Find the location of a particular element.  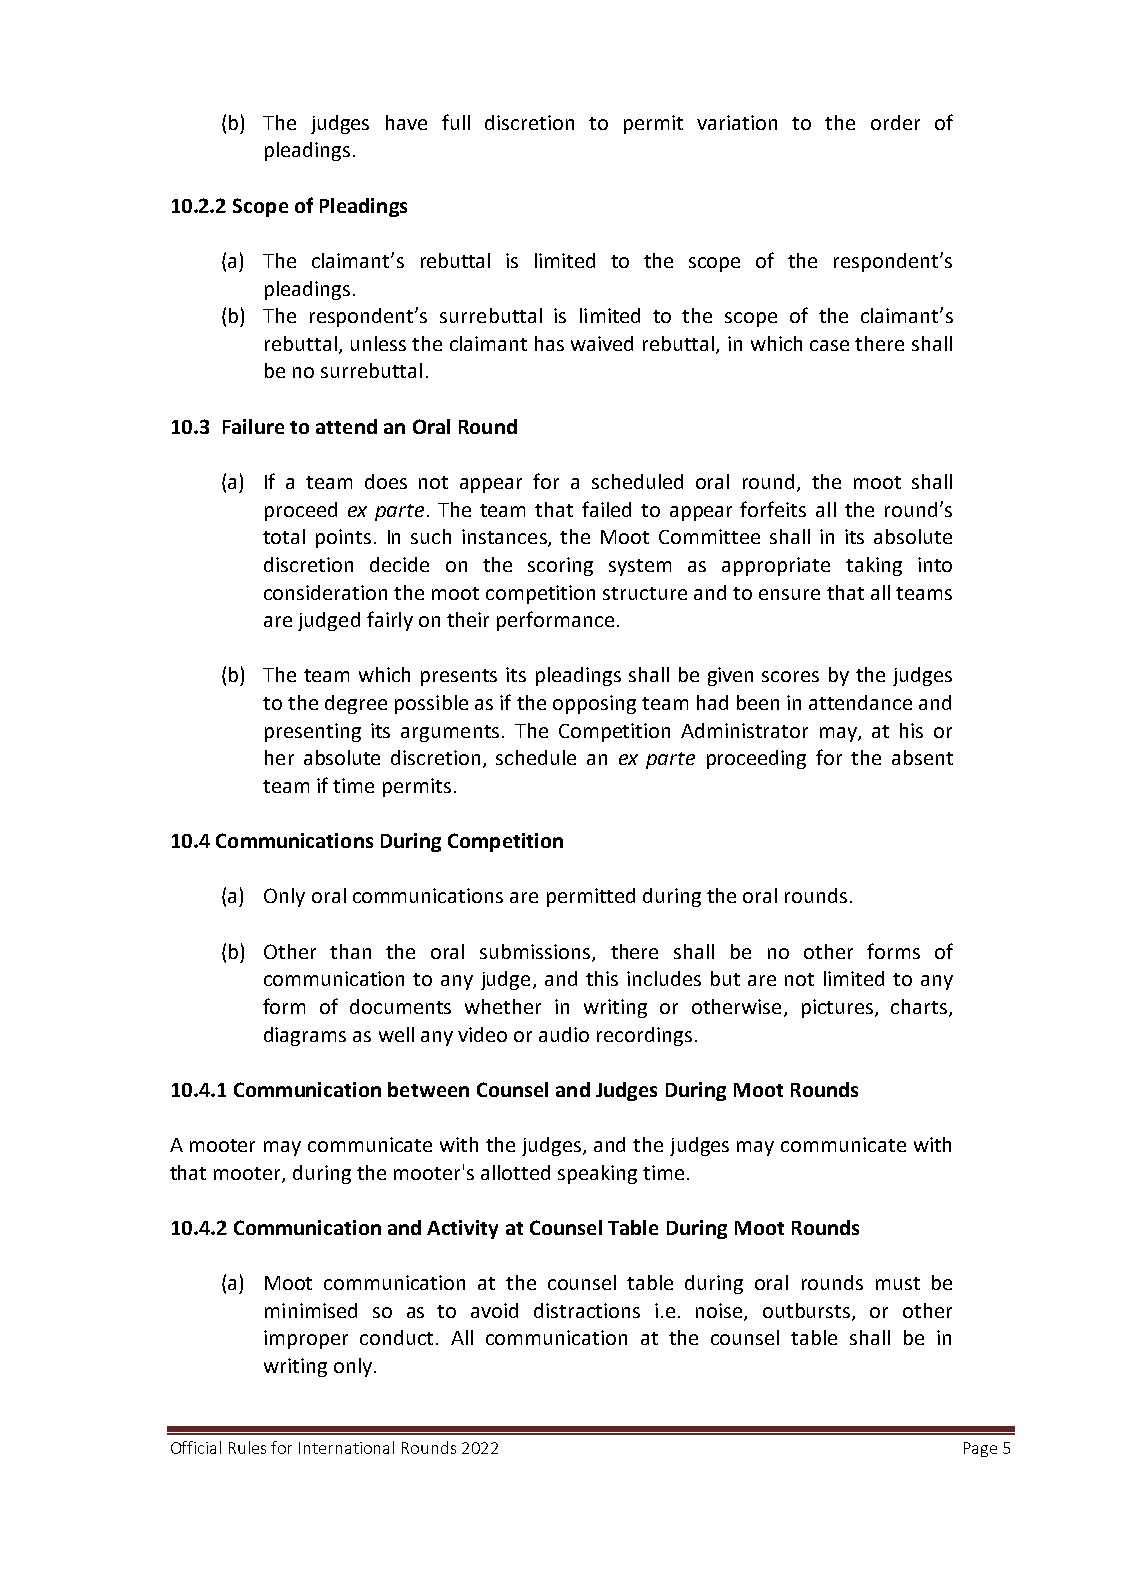

Rules is located at coordinates (247, 1447).
